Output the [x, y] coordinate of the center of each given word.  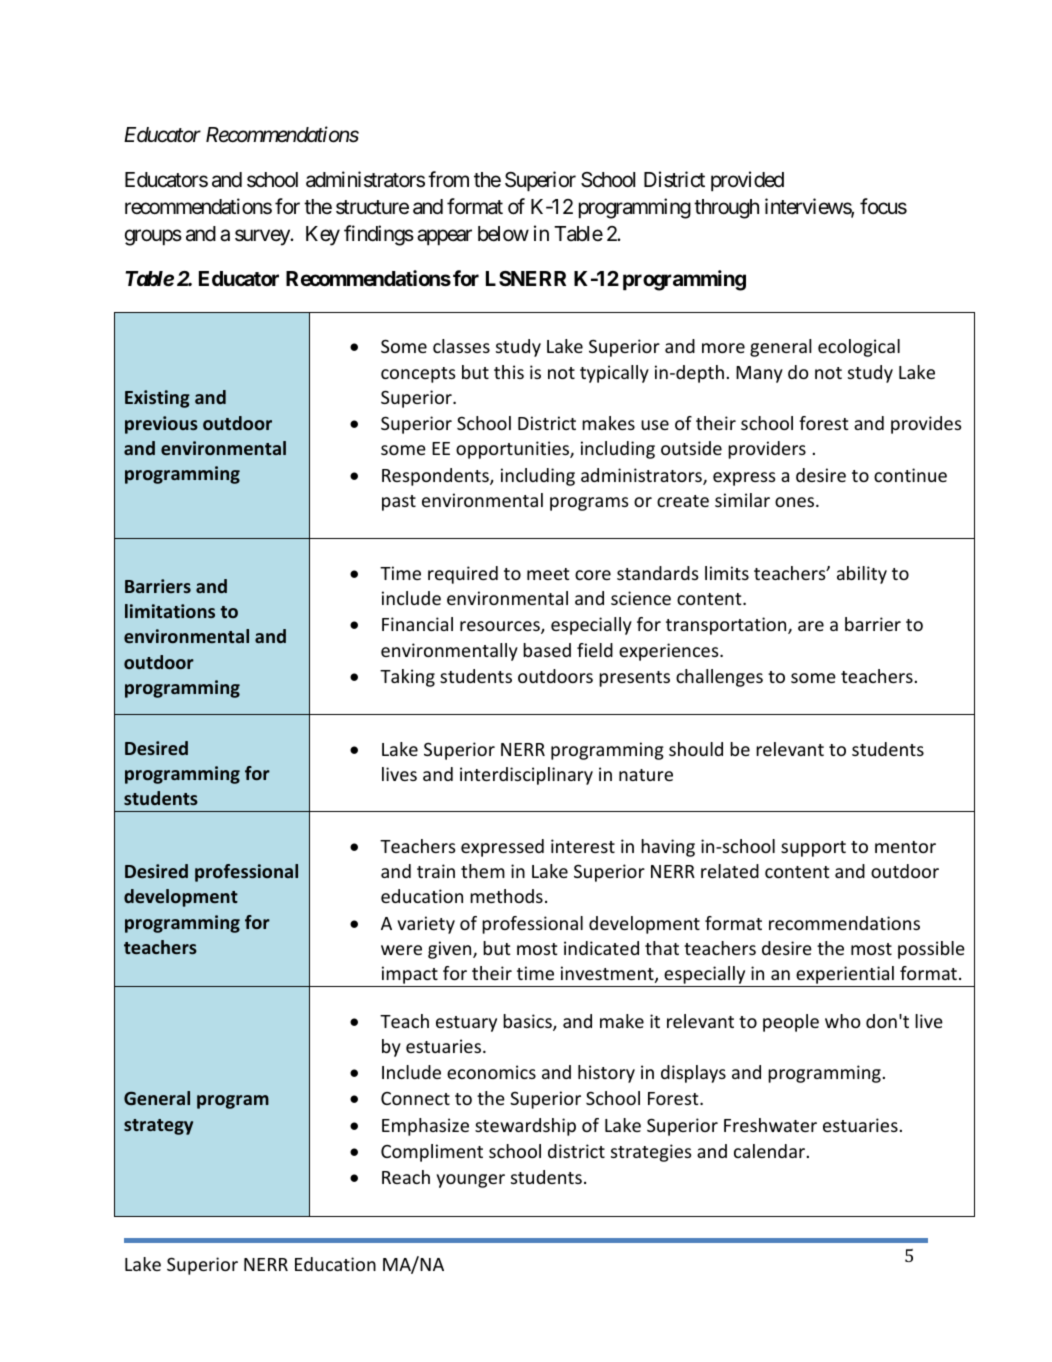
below [503, 234]
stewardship [525, 1127]
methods [506, 896]
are [811, 626]
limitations [170, 611]
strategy [158, 1127]
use [655, 425]
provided [747, 181]
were [401, 950]
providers [767, 450]
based [547, 650]
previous [161, 425]
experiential [845, 976]
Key [323, 236]
